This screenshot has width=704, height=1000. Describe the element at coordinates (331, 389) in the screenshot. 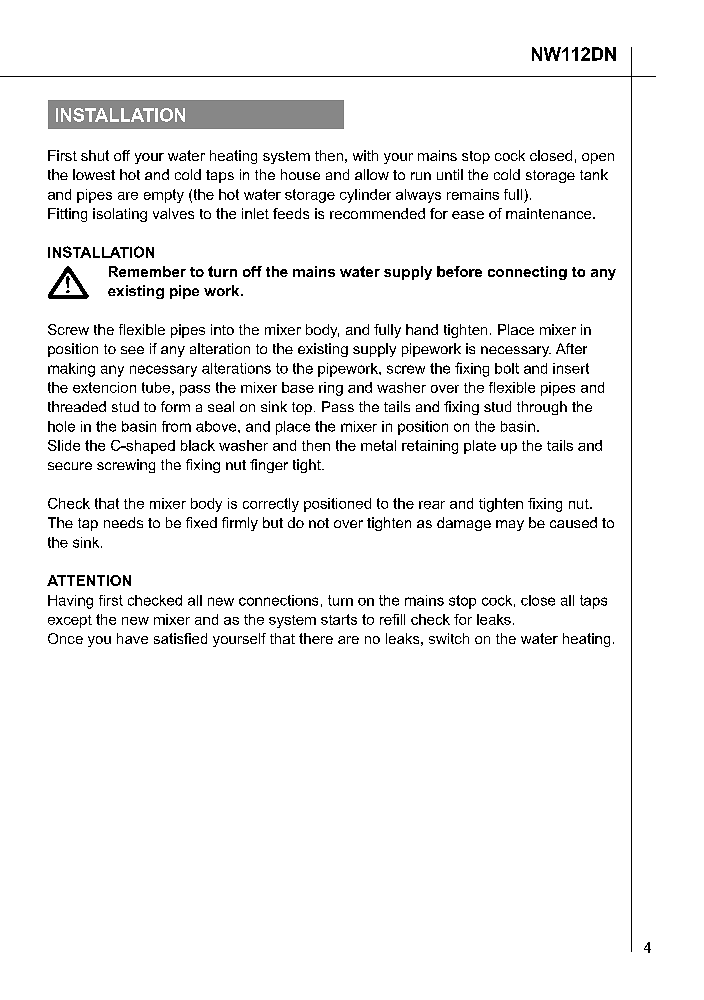

I see `ring` at that location.
